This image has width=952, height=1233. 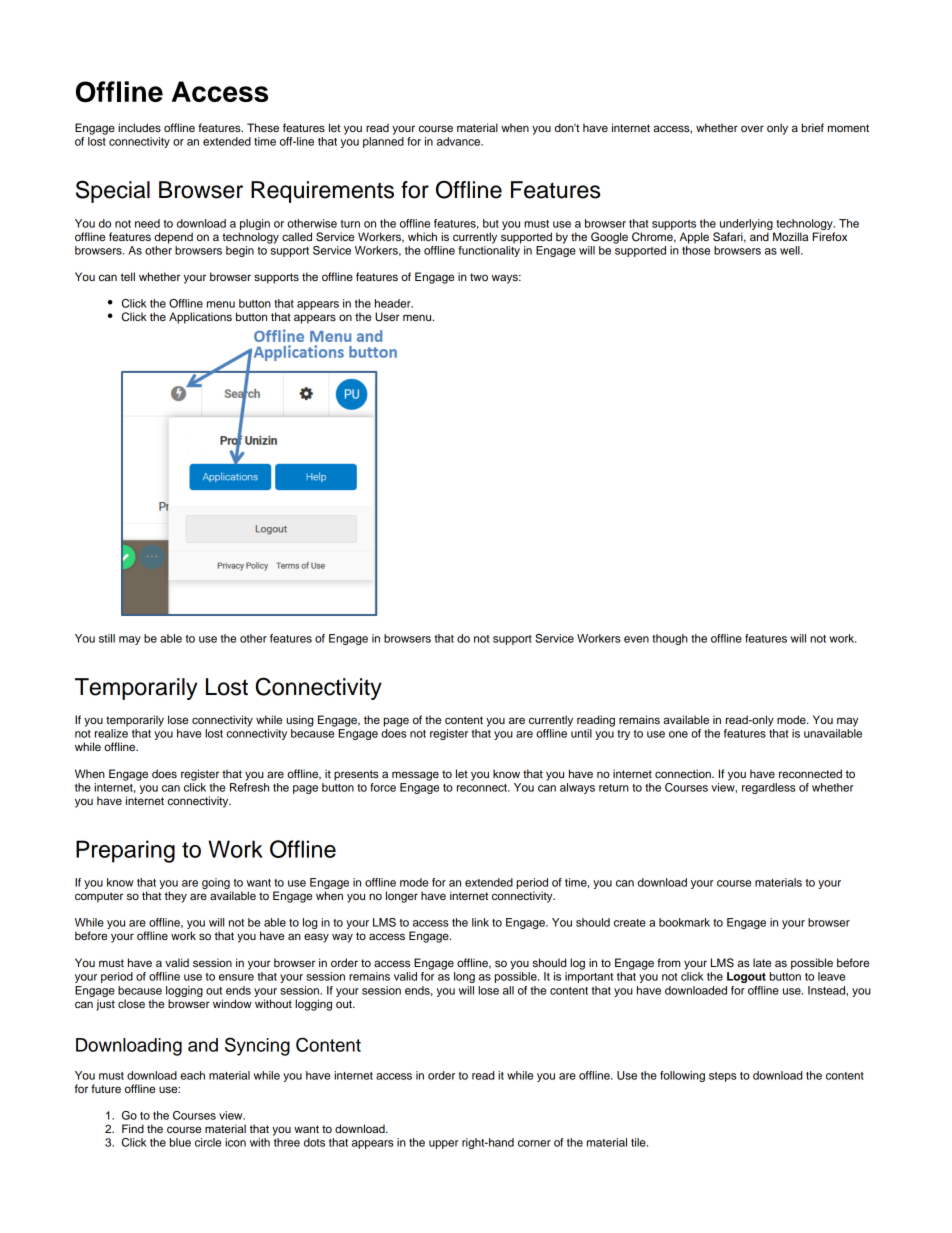 What do you see at coordinates (636, 639) in the image?
I see `even` at bounding box center [636, 639].
